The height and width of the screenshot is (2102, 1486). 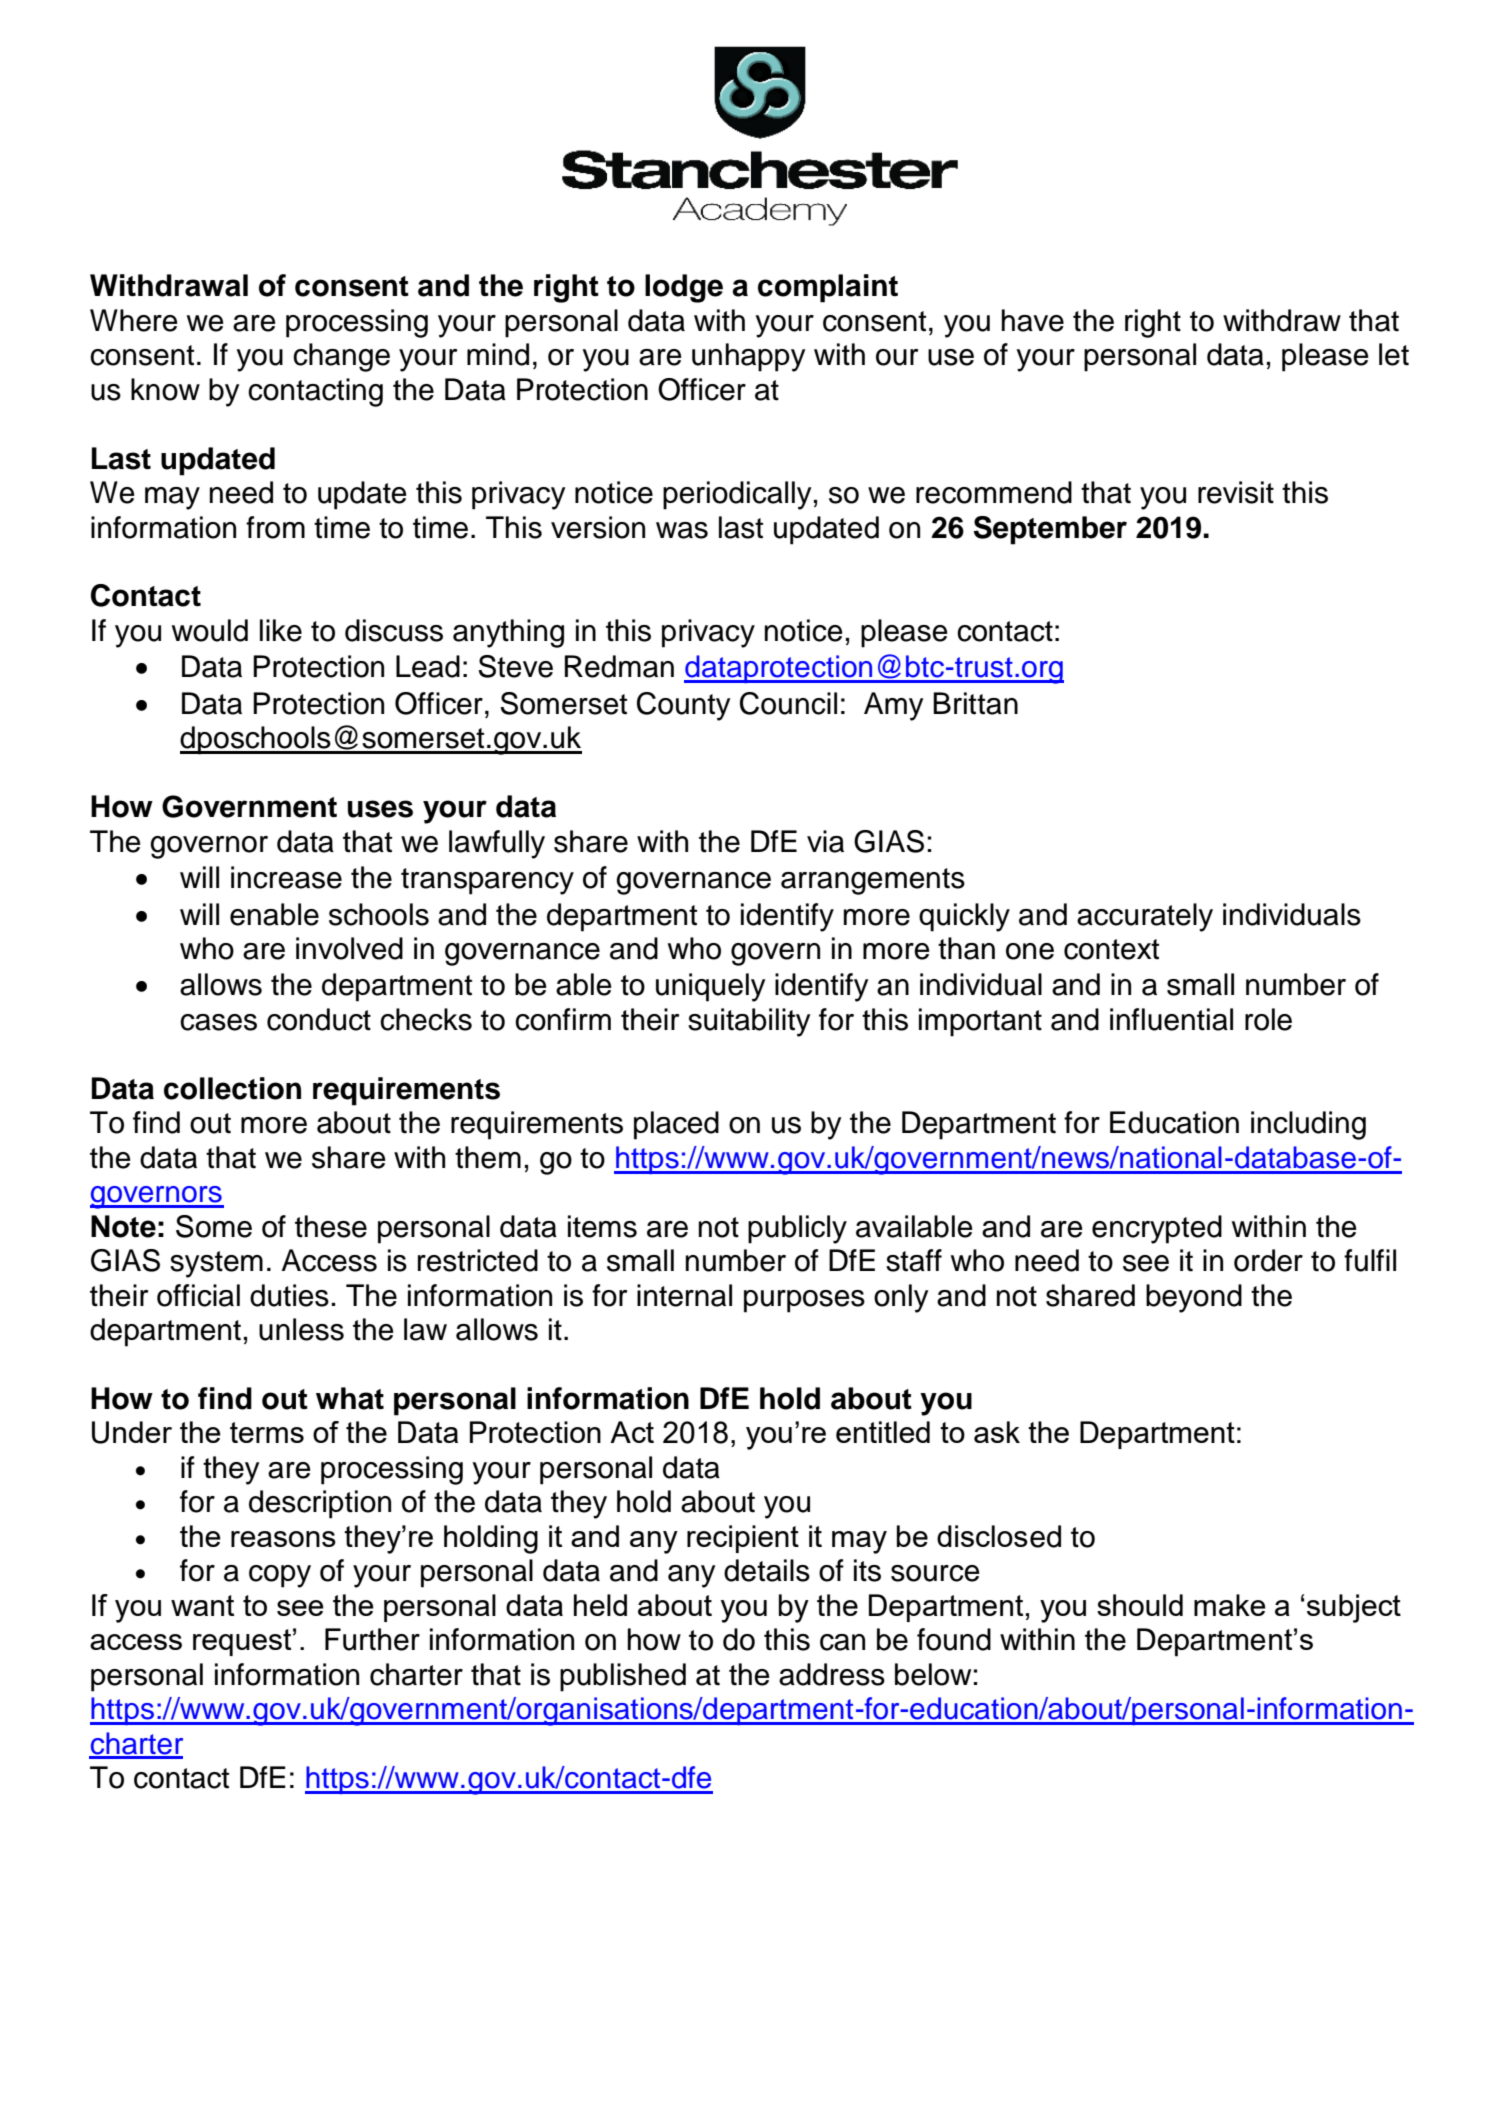 I want to click on publicly, so click(x=797, y=1229).
